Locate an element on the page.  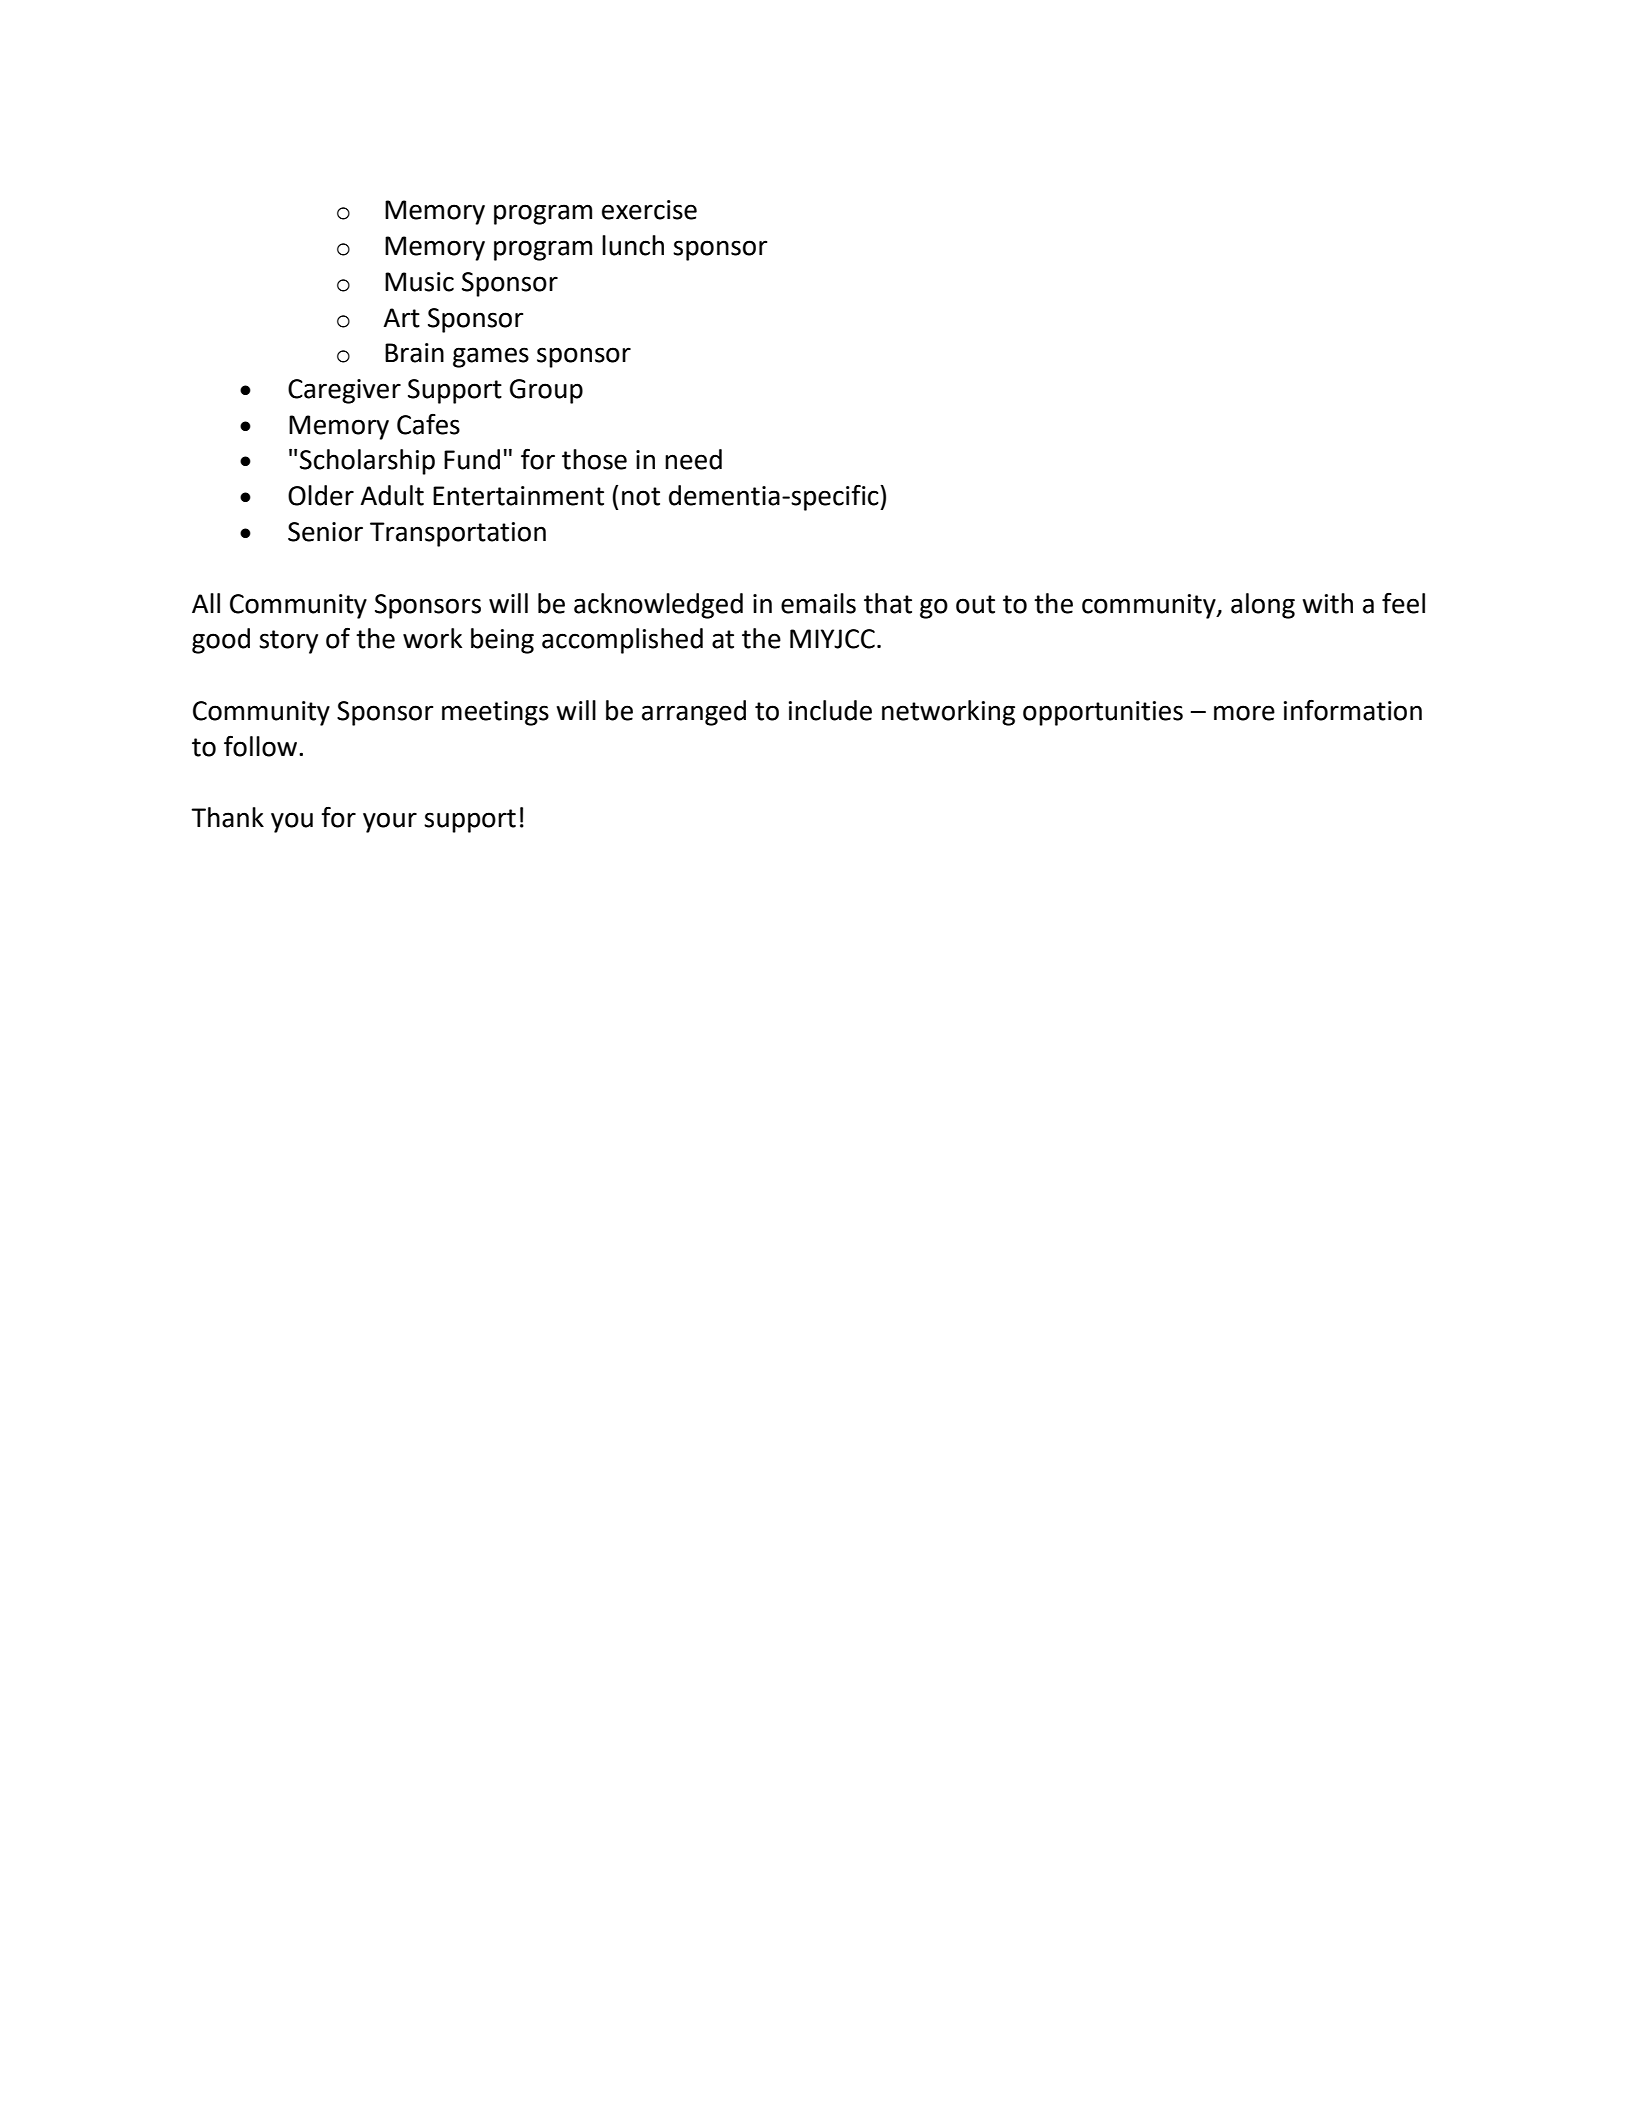
your is located at coordinates (390, 822).
